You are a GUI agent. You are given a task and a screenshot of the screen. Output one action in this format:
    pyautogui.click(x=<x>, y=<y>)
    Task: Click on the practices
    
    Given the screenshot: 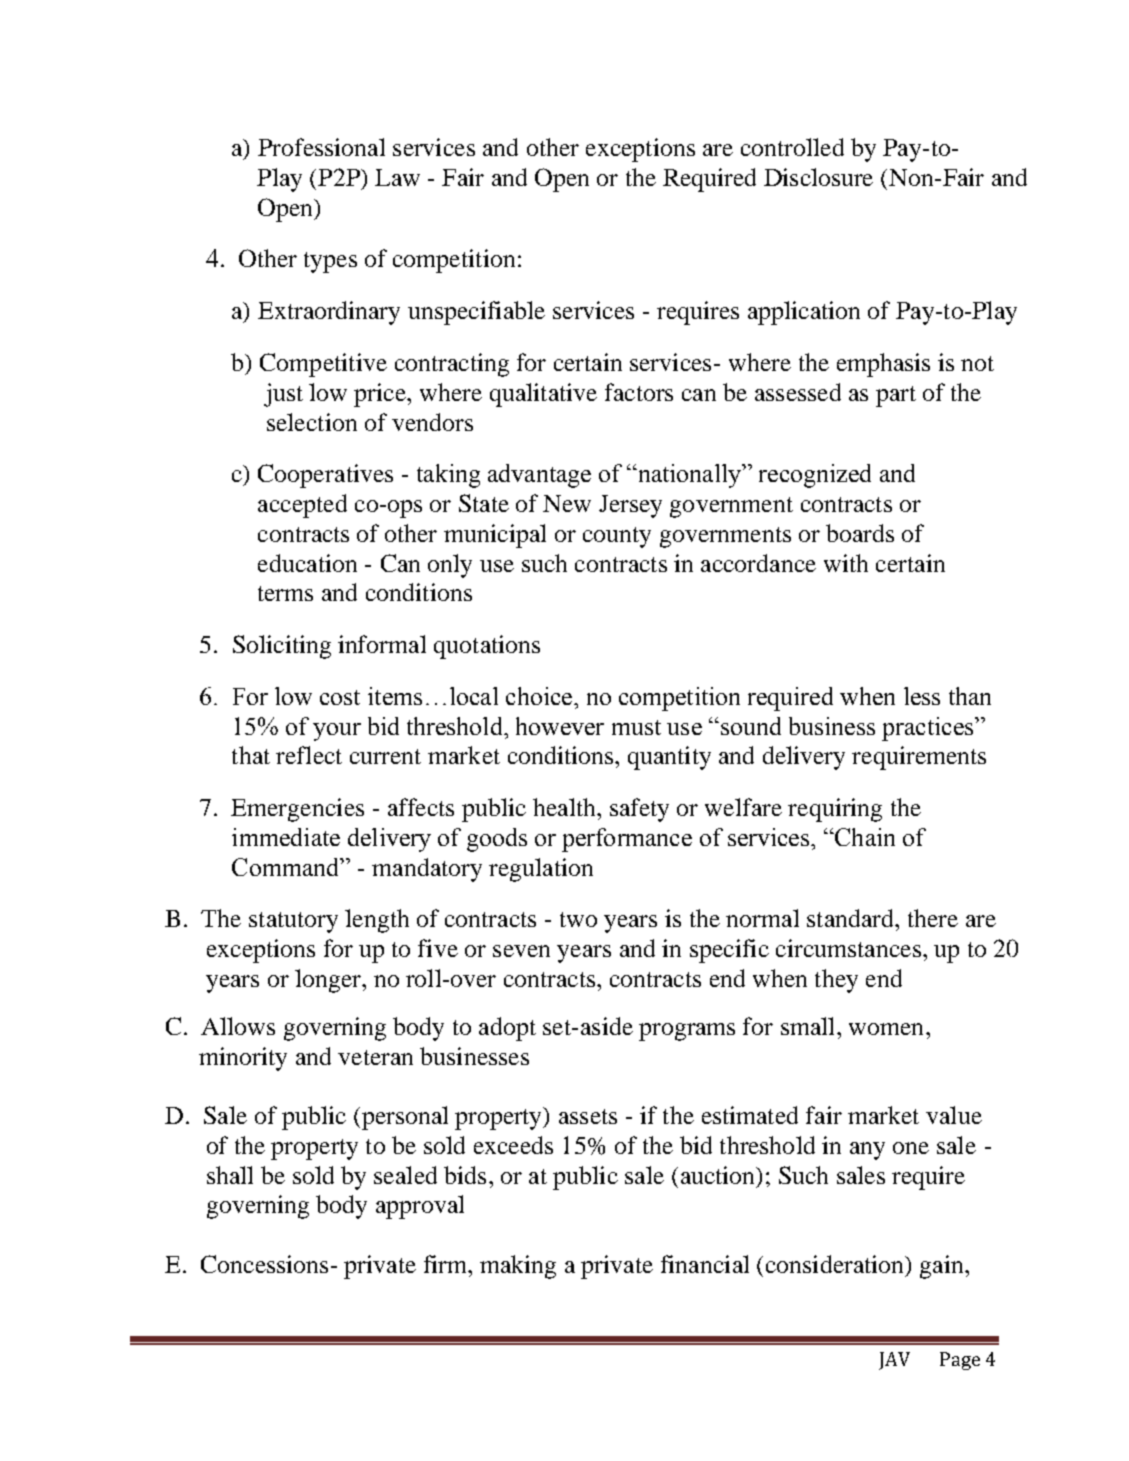 What is the action you would take?
    pyautogui.click(x=929, y=729)
